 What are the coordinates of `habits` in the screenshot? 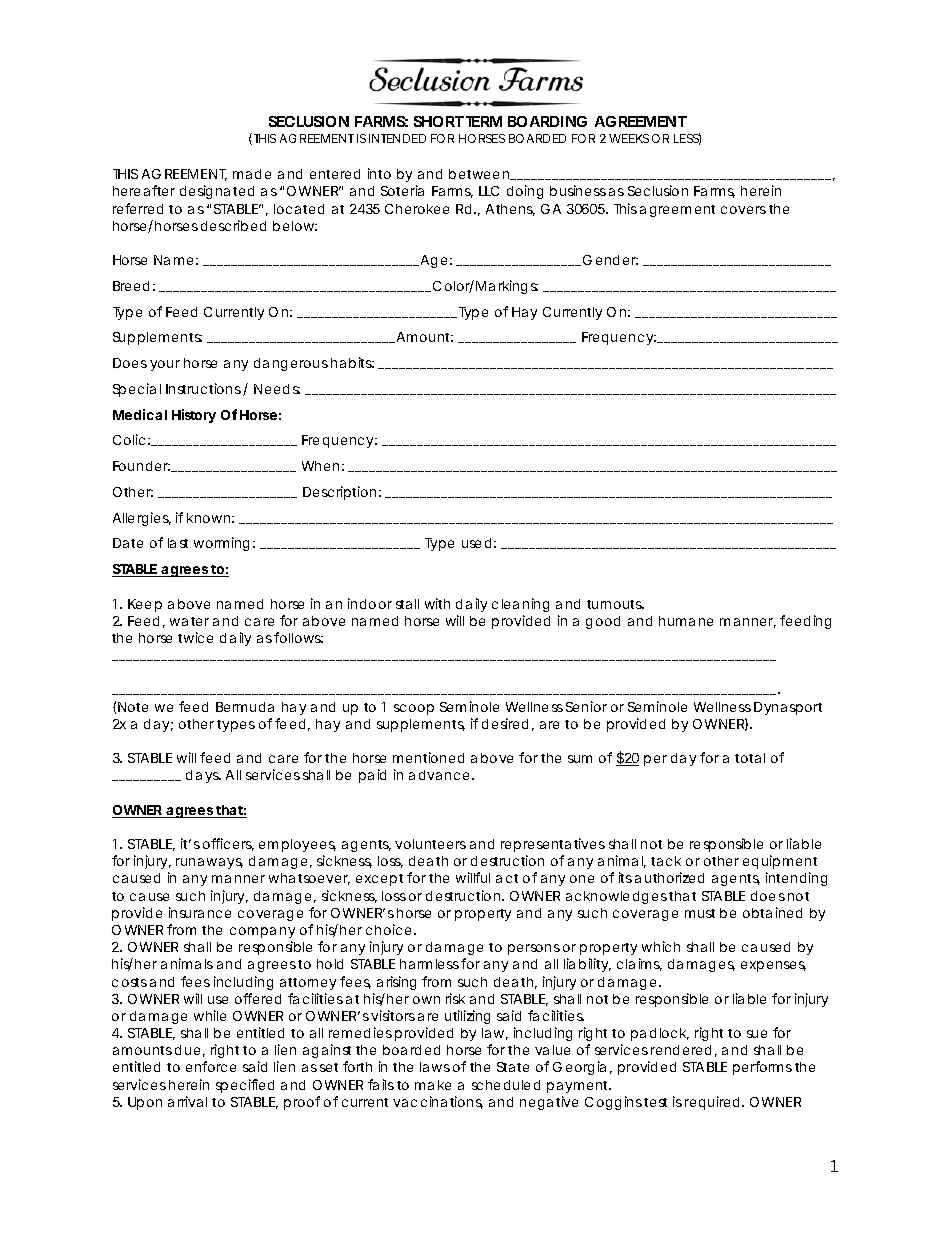 It's located at (352, 362).
